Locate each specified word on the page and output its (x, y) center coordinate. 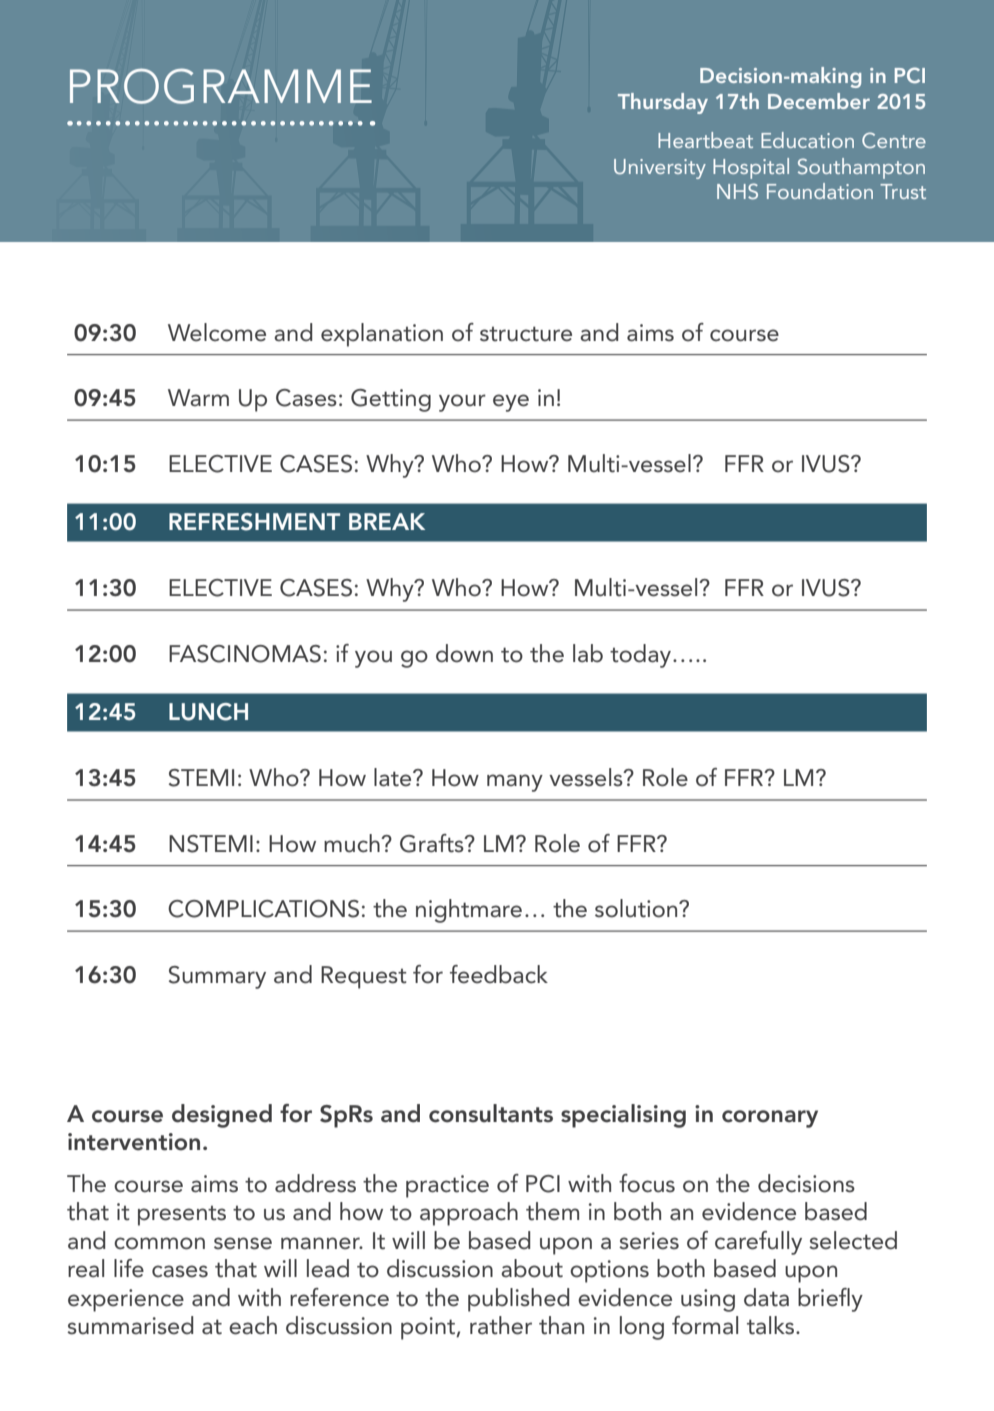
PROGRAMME (221, 86)
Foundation (820, 191)
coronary (770, 1119)
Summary (217, 977)
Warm (198, 398)
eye (511, 403)
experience (126, 1300)
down (464, 653)
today (640, 656)
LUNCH (208, 712)
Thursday (663, 103)
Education (807, 140)
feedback (499, 974)
